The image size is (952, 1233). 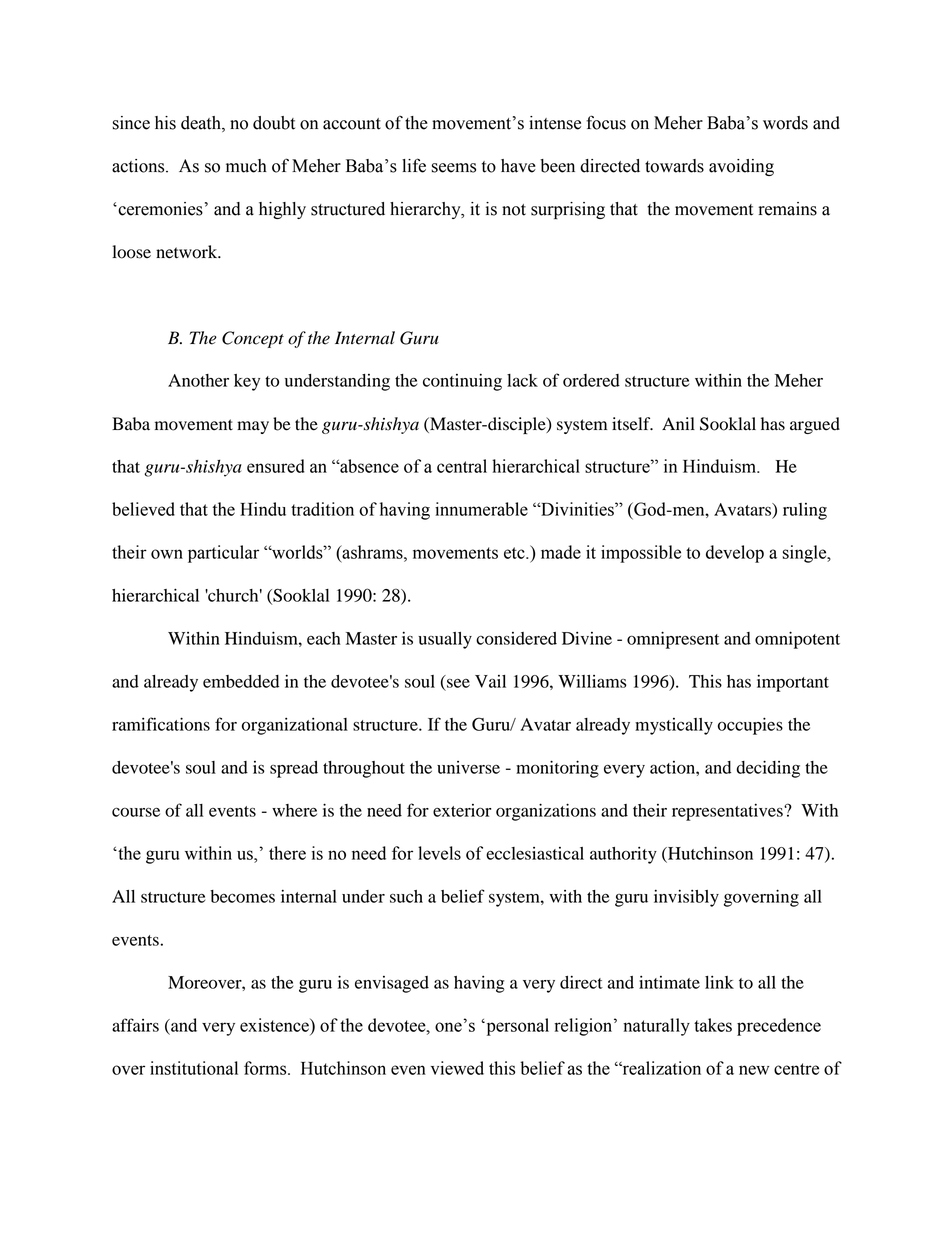 I want to click on much, so click(x=246, y=166).
